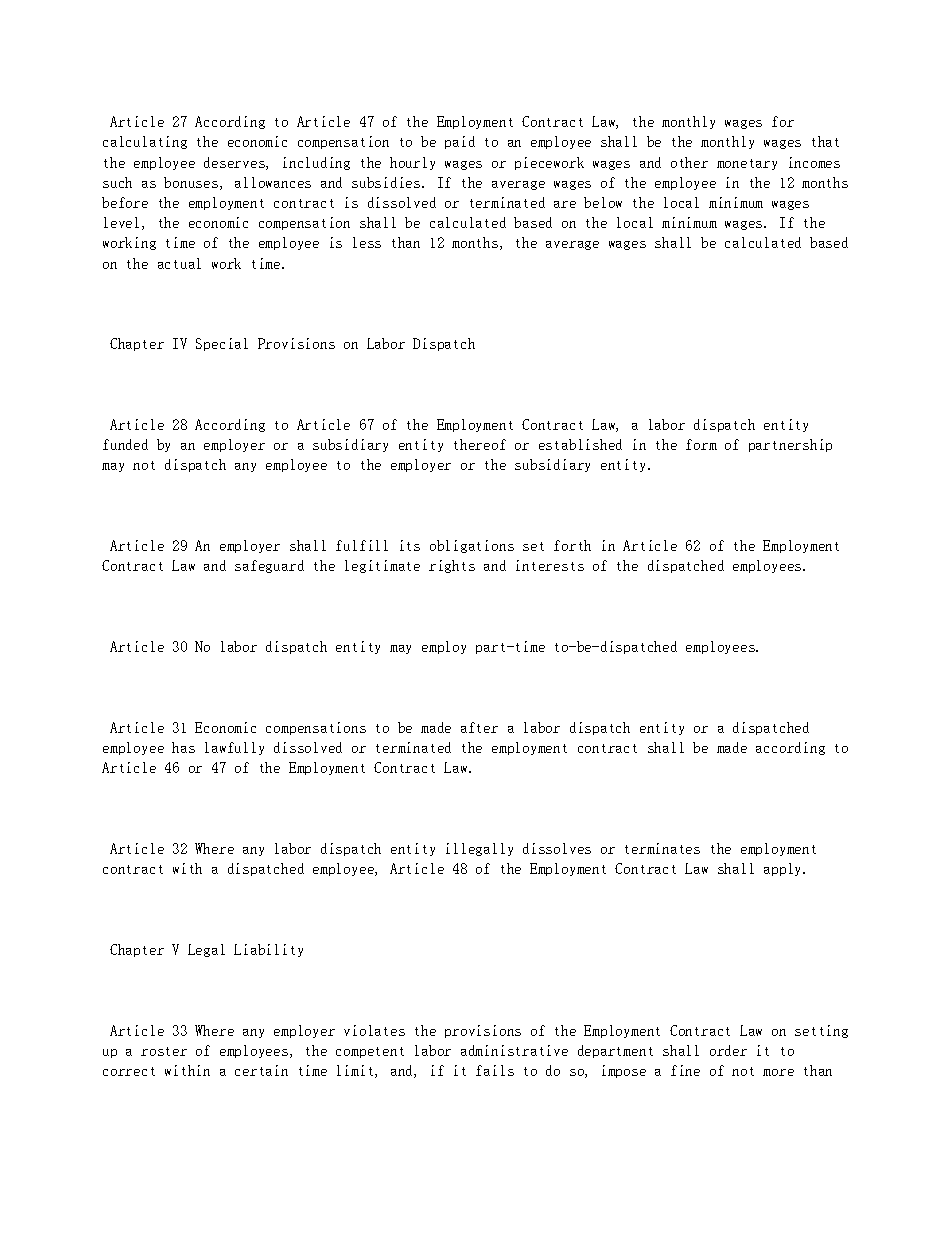 This screenshot has width=952, height=1233. I want to click on roster, so click(164, 1051).
